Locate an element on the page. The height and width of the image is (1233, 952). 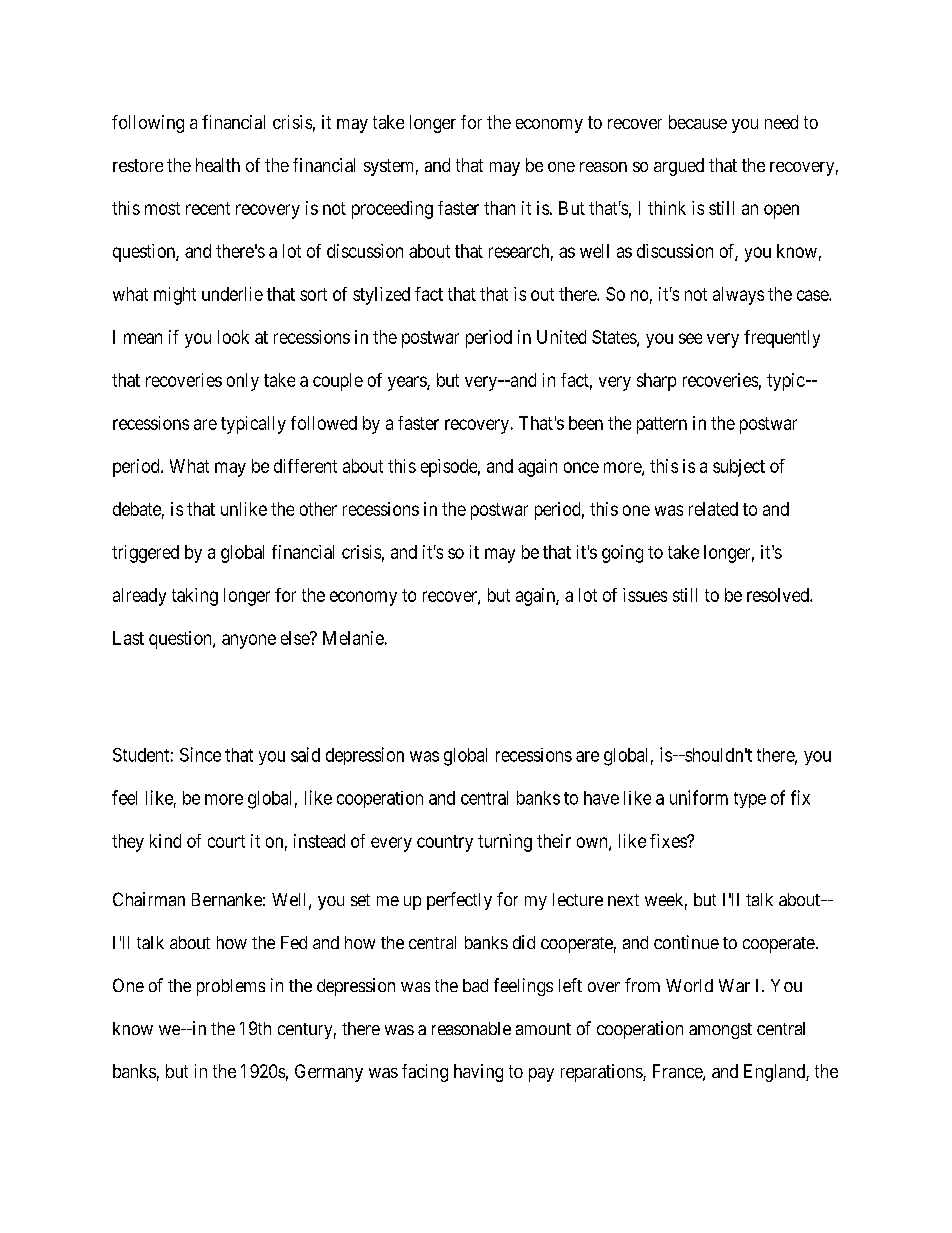
country is located at coordinates (445, 843).
